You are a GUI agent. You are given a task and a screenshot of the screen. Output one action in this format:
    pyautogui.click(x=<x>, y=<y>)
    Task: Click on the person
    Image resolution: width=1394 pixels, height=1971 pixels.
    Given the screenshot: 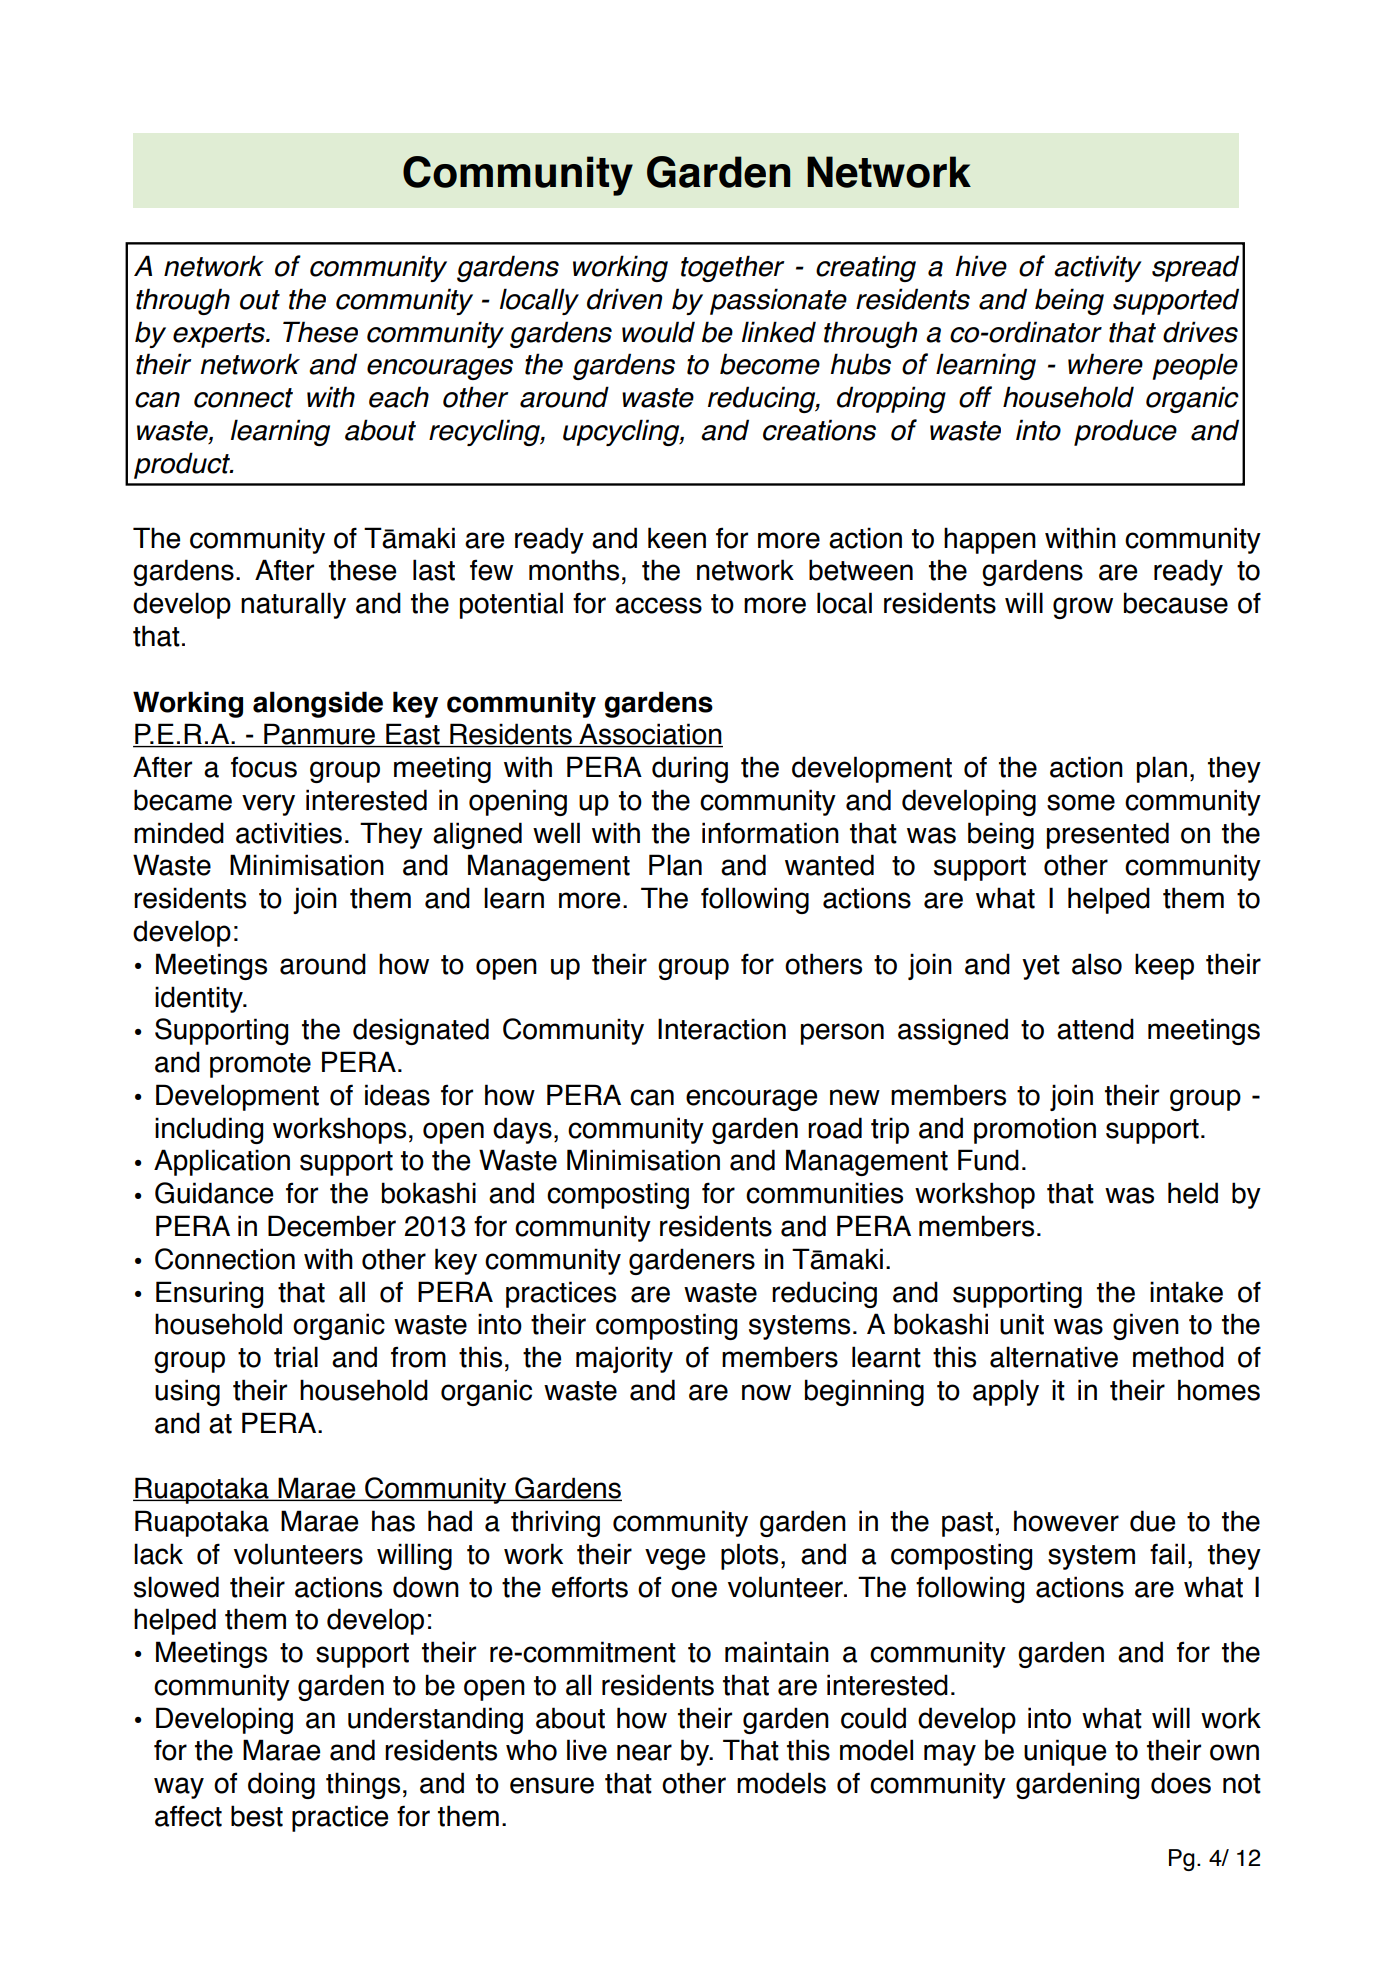 What is the action you would take?
    pyautogui.click(x=842, y=1034)
